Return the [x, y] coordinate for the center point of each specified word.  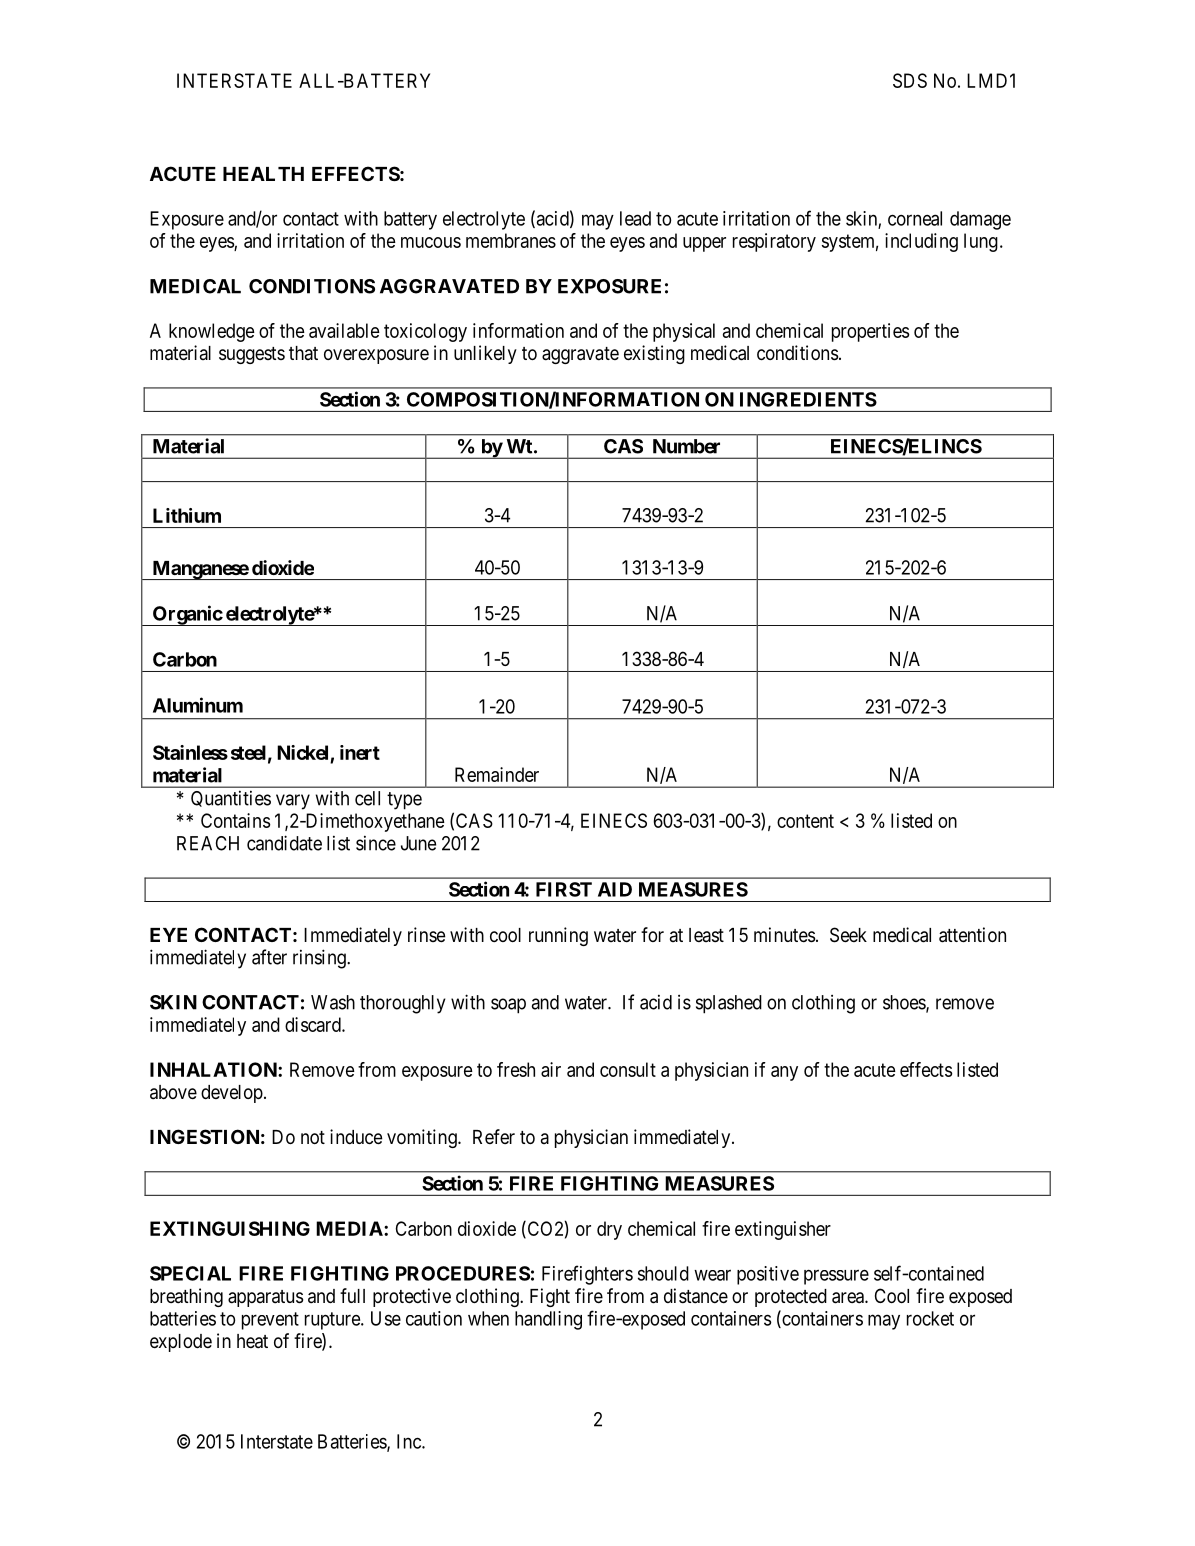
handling [548, 1320]
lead [635, 218]
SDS [910, 80]
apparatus [265, 1298]
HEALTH [263, 174]
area [849, 1298]
